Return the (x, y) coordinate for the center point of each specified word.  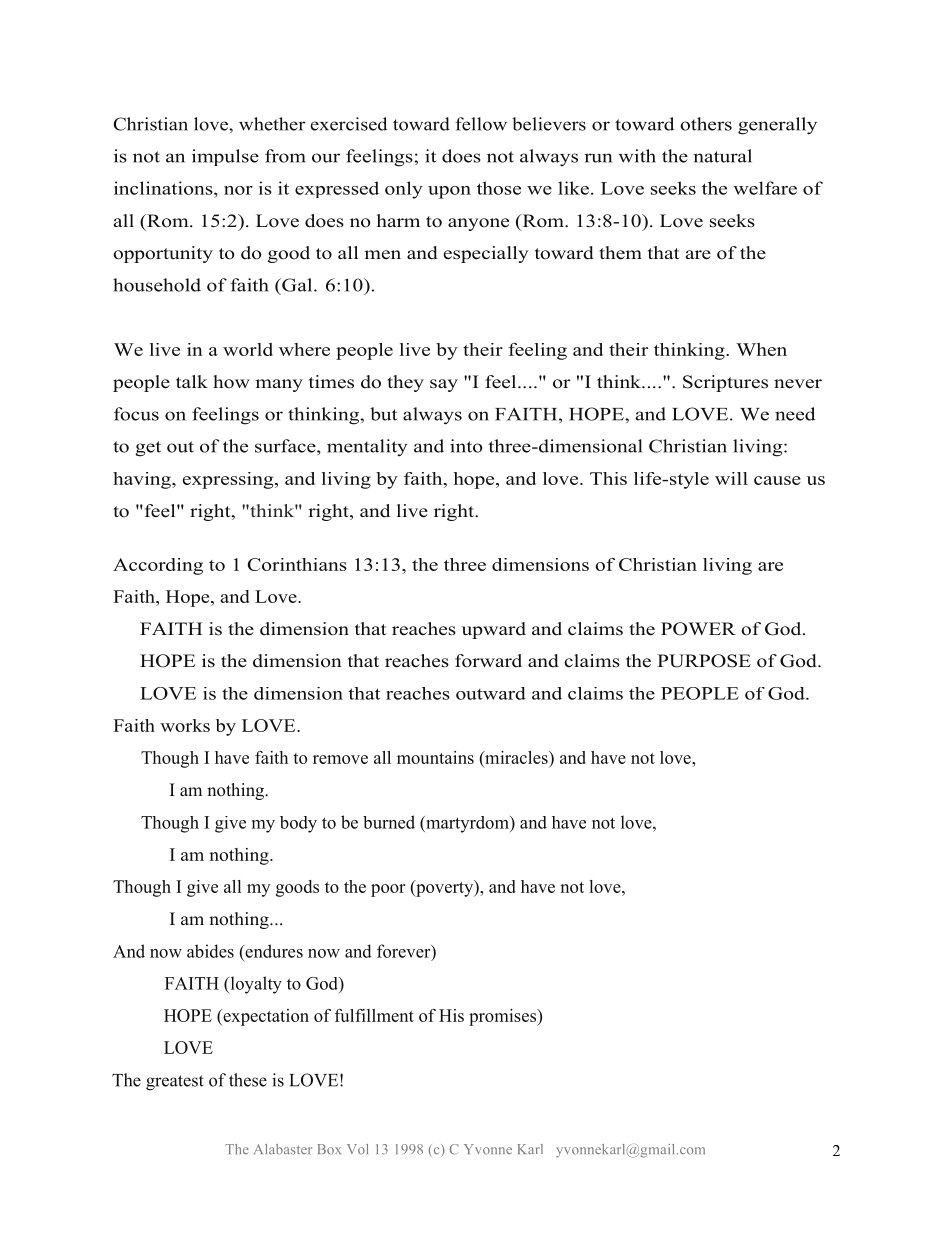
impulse (225, 157)
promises (503, 1017)
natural (722, 156)
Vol (357, 1149)
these (248, 1080)
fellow (481, 124)
